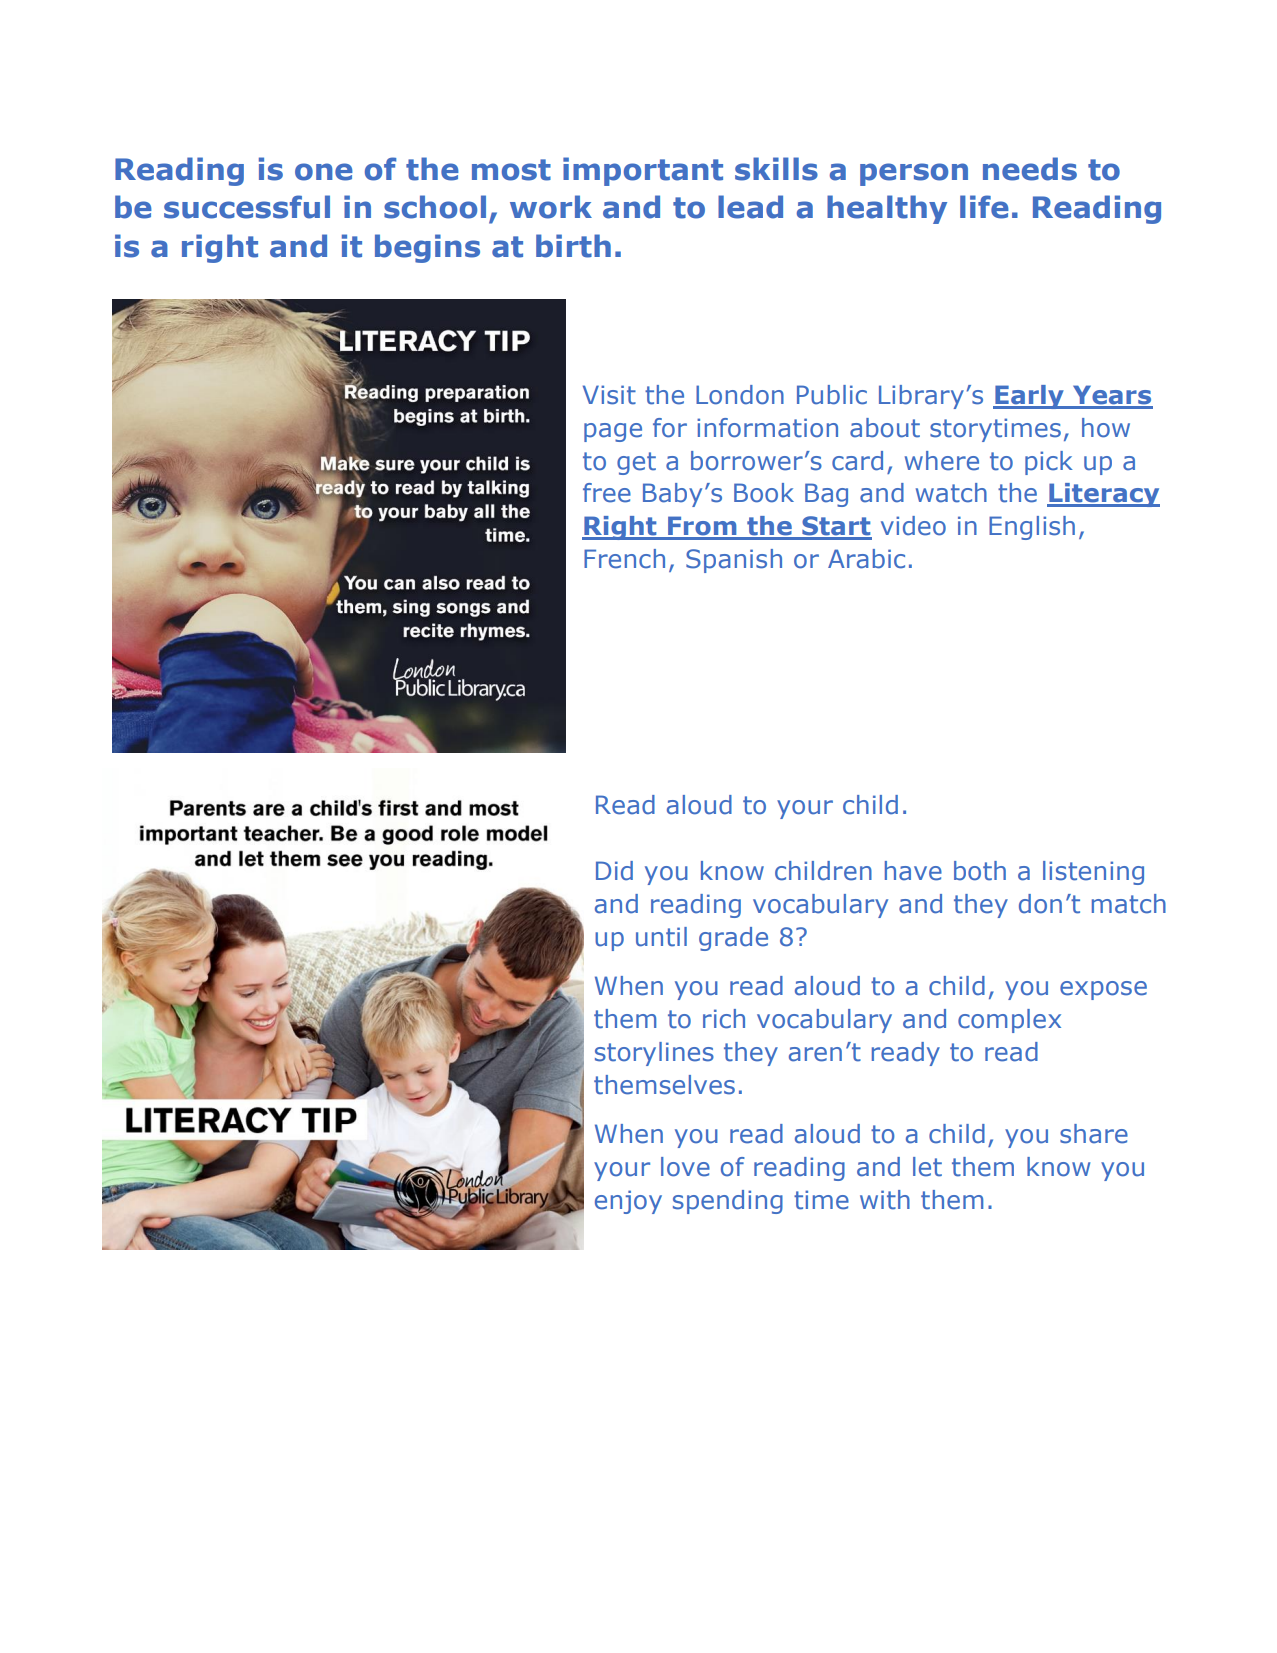  What do you see at coordinates (624, 559) in the screenshot?
I see `French` at bounding box center [624, 559].
